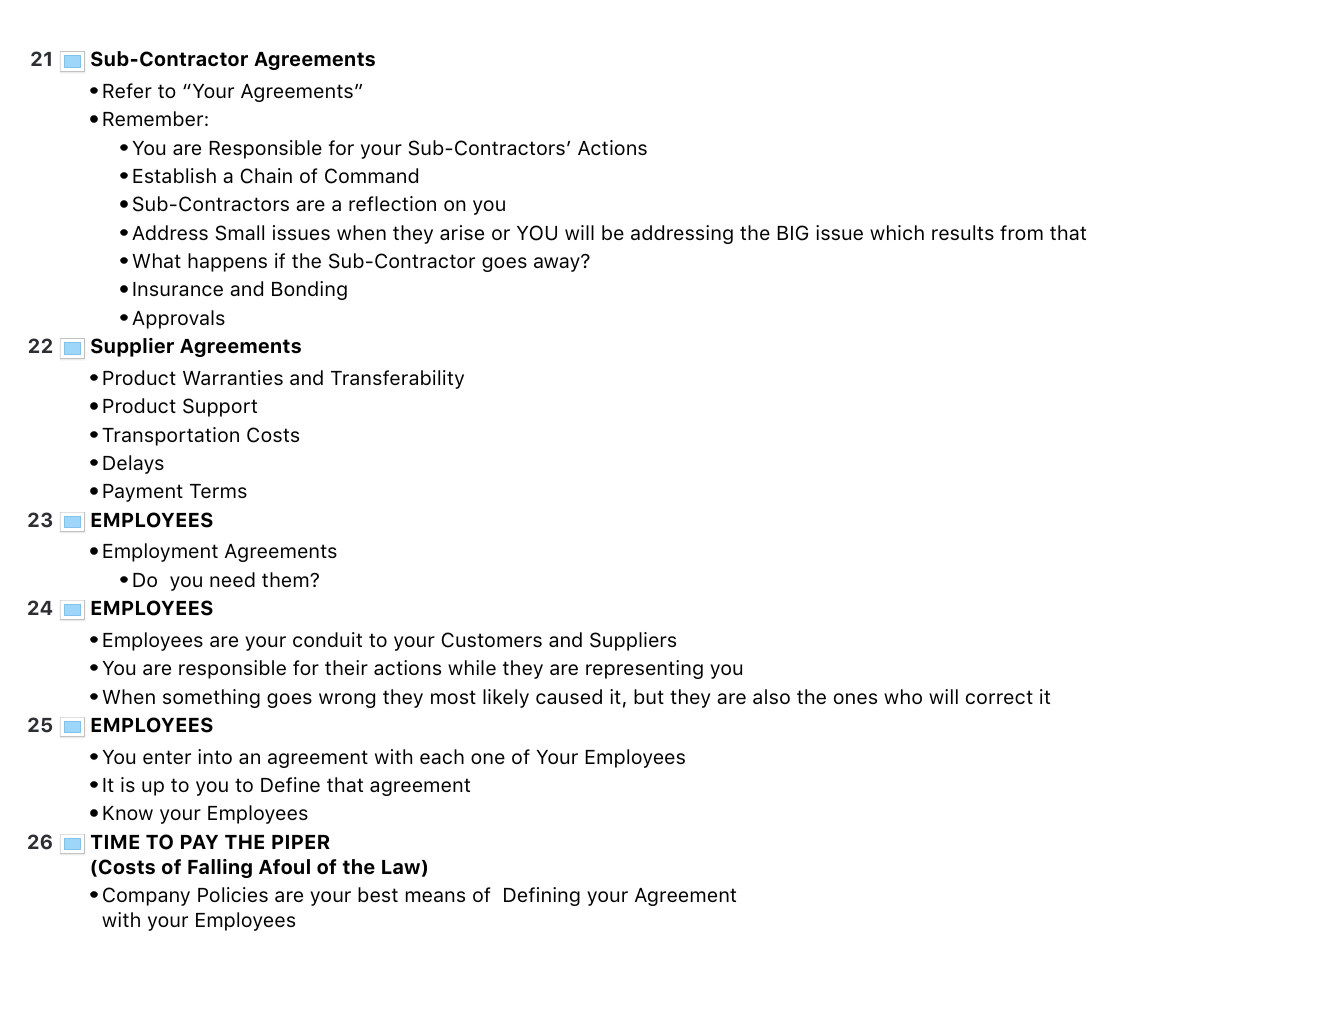 This screenshot has height=1021, width=1322. I want to click on Transferability, so click(397, 379).
